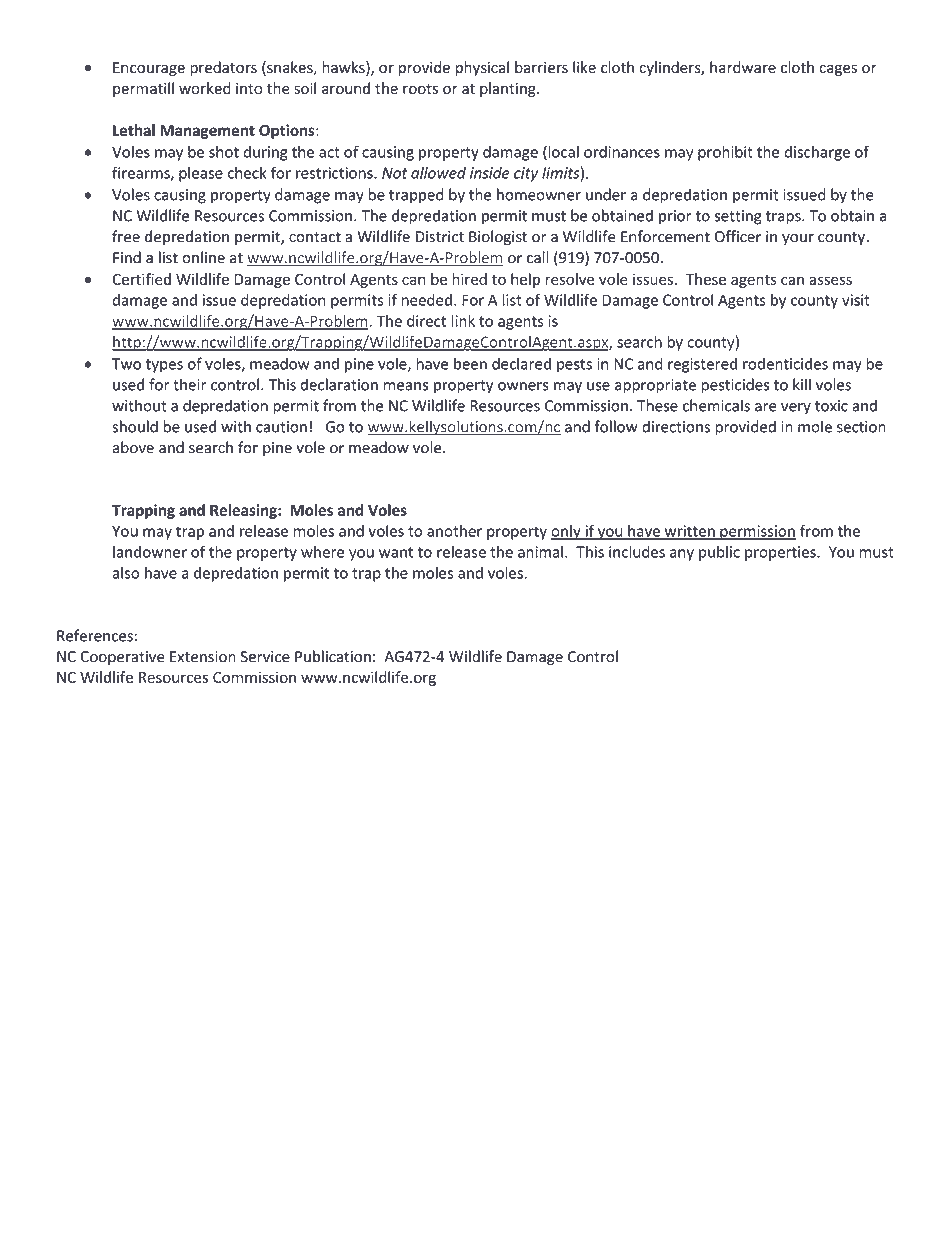  Describe the element at coordinates (469, 279) in the screenshot. I see `hired` at that location.
